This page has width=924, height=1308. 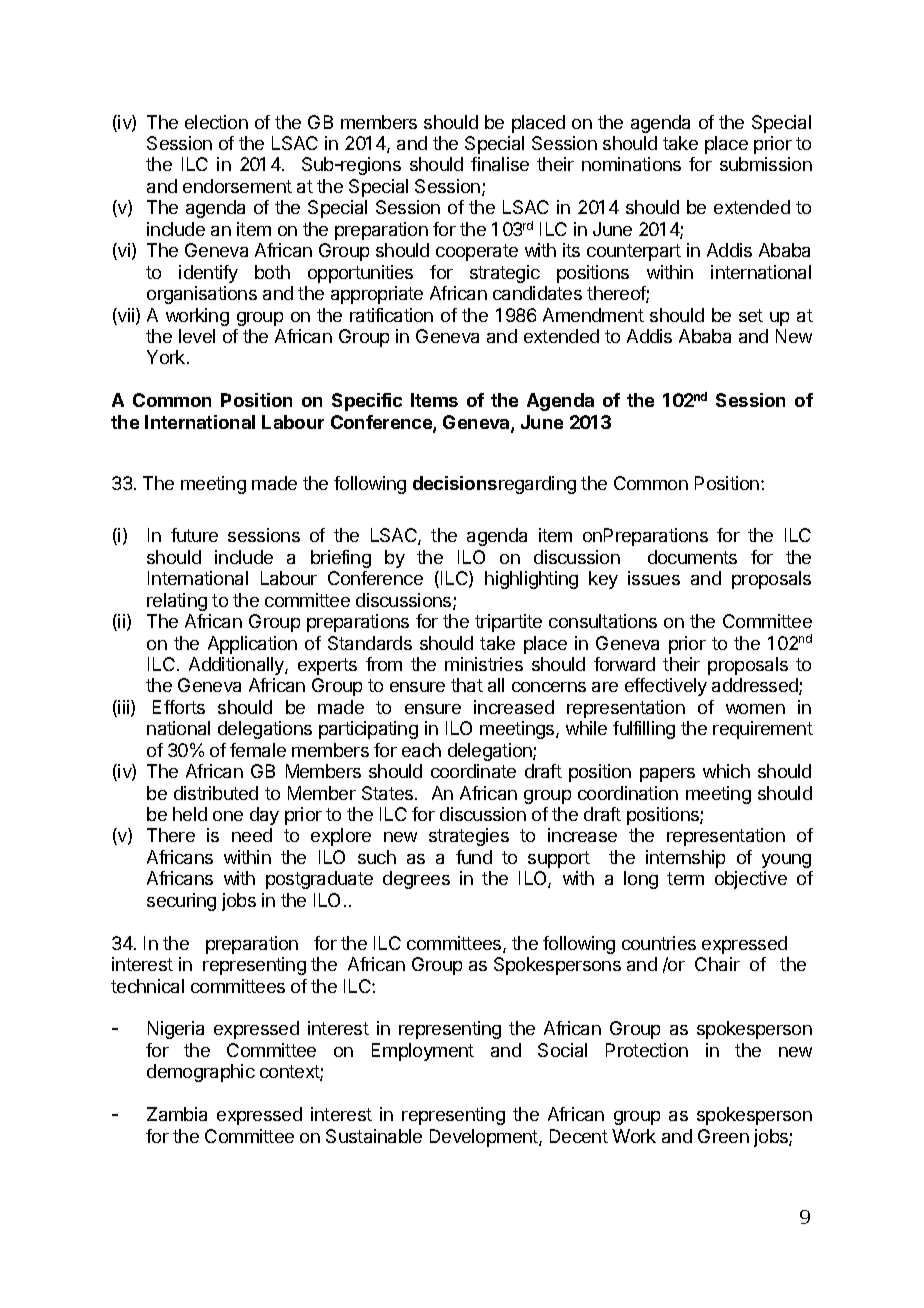 I want to click on set, so click(x=751, y=315).
